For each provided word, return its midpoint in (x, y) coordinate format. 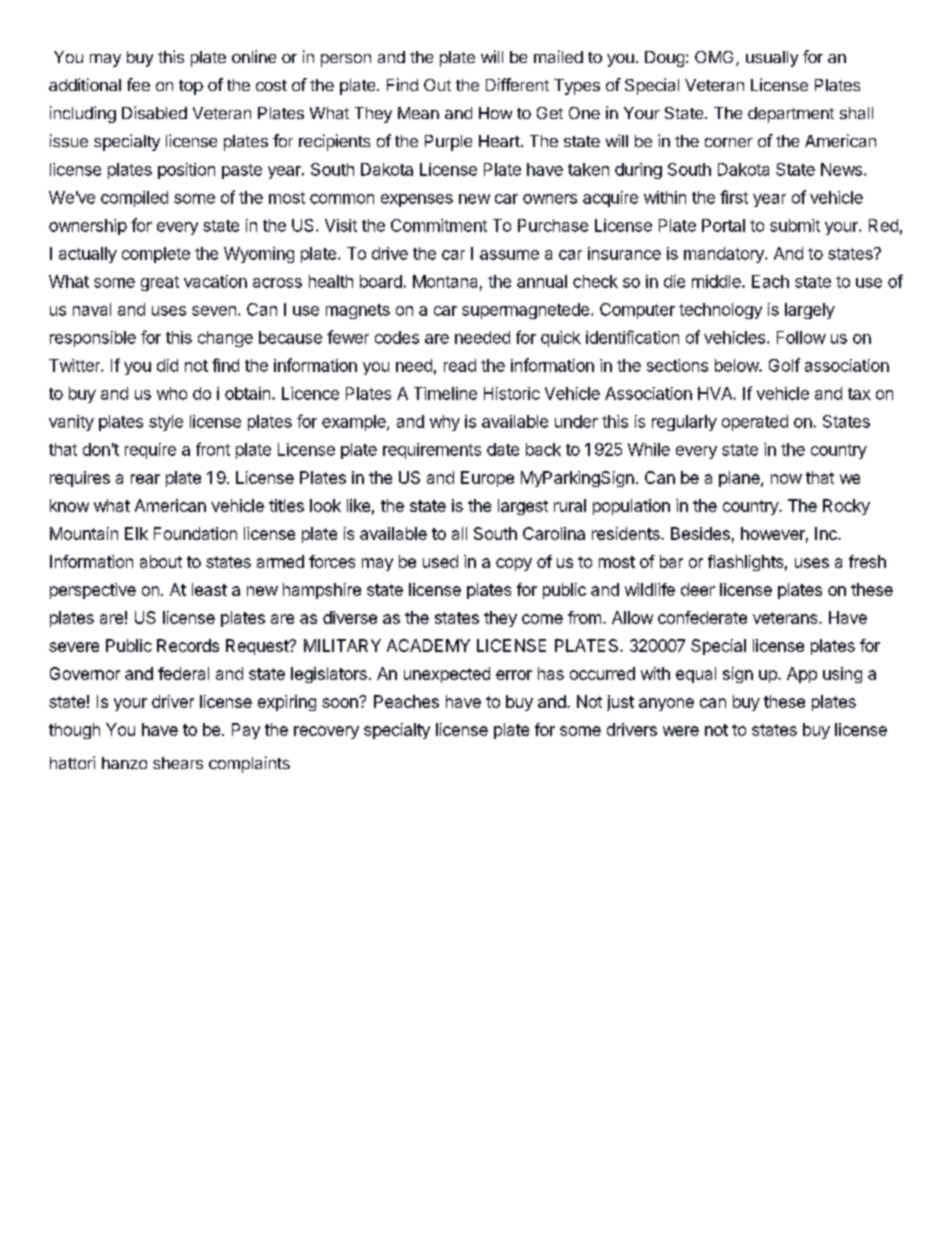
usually (772, 59)
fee (138, 84)
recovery (326, 732)
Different (517, 84)
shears (178, 763)
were (681, 731)
